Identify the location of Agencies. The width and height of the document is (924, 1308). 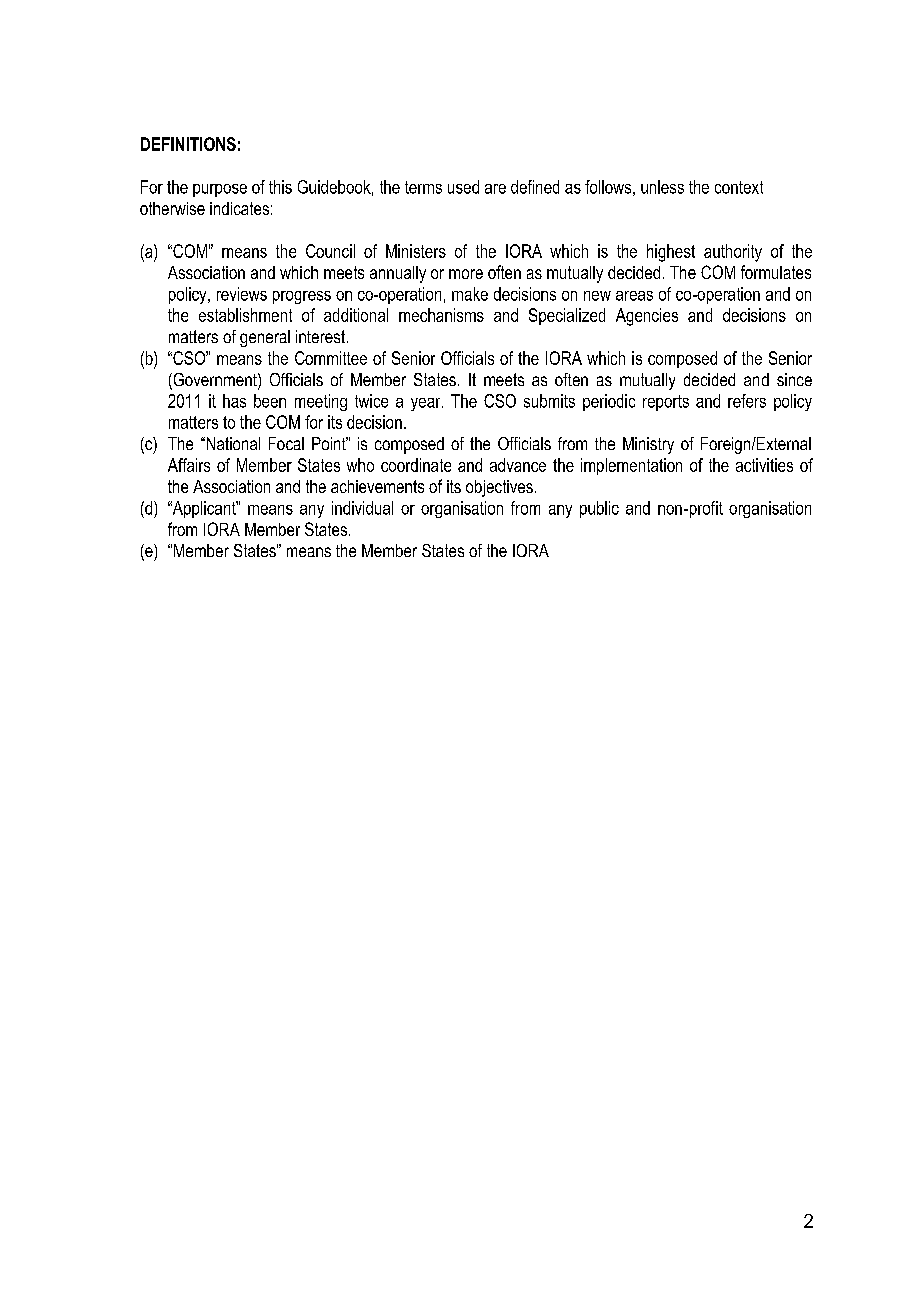
(647, 317).
